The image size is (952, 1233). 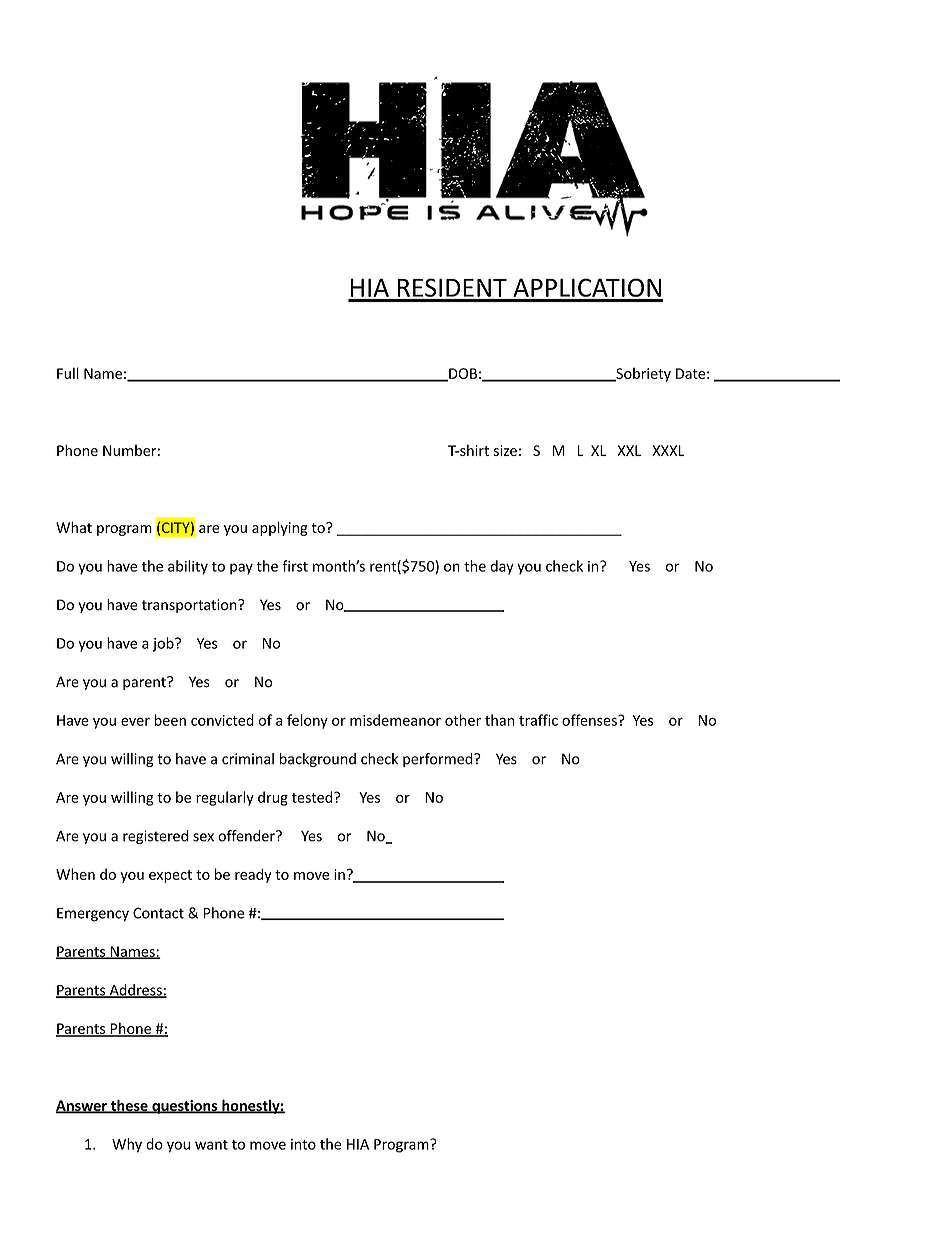 What do you see at coordinates (164, 644) in the screenshot?
I see `job` at bounding box center [164, 644].
